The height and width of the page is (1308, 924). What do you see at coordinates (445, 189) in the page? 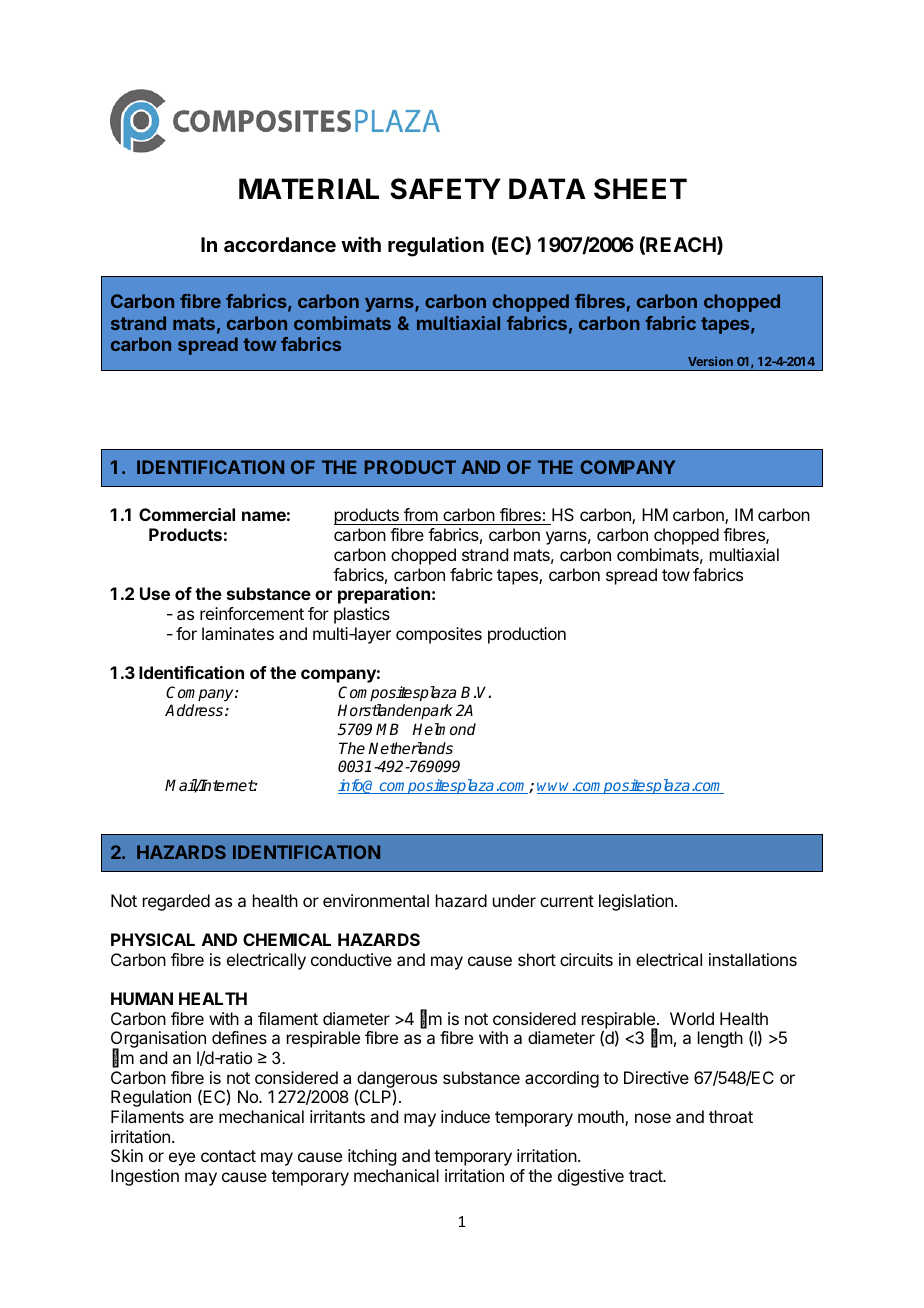
I see `SAFETY` at bounding box center [445, 189].
